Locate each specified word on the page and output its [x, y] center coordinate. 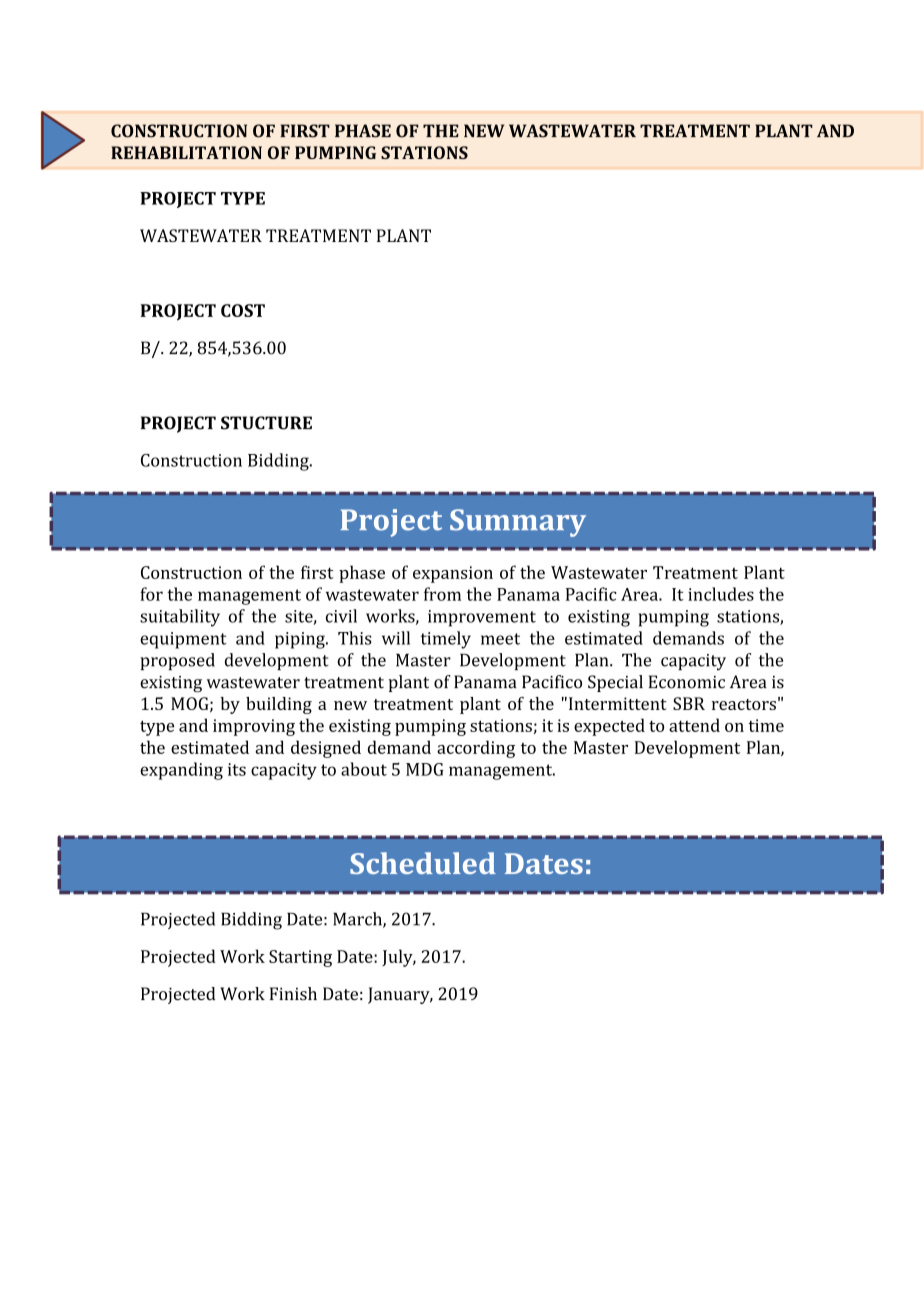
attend [694, 725]
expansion [453, 574]
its [237, 769]
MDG [425, 769]
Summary [518, 523]
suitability [180, 618]
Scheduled [423, 863]
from [442, 594]
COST [243, 310]
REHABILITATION [186, 152]
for [151, 594]
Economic [687, 682]
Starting [300, 958]
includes [721, 594]
